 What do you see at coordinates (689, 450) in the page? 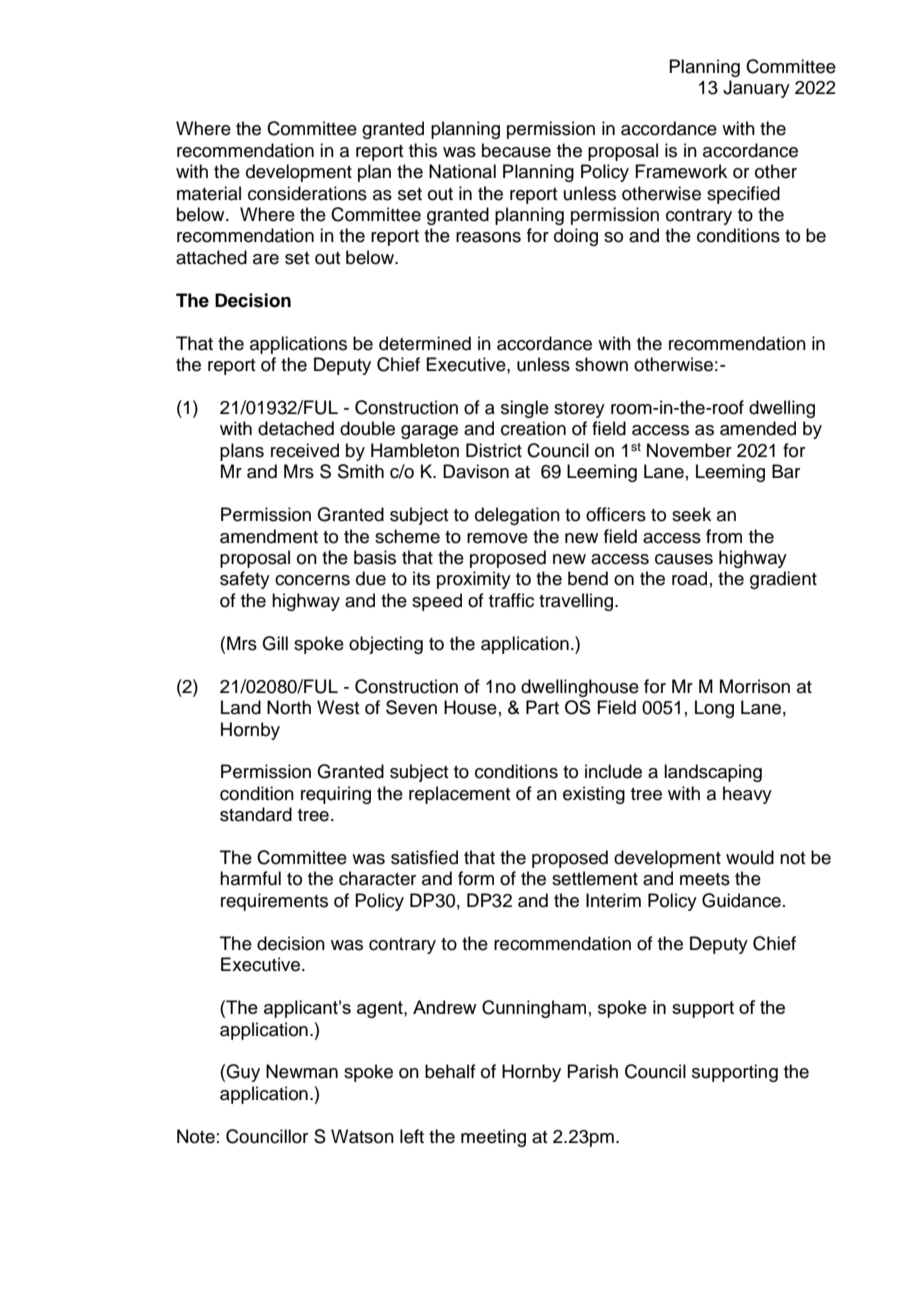
I see `November` at bounding box center [689, 450].
